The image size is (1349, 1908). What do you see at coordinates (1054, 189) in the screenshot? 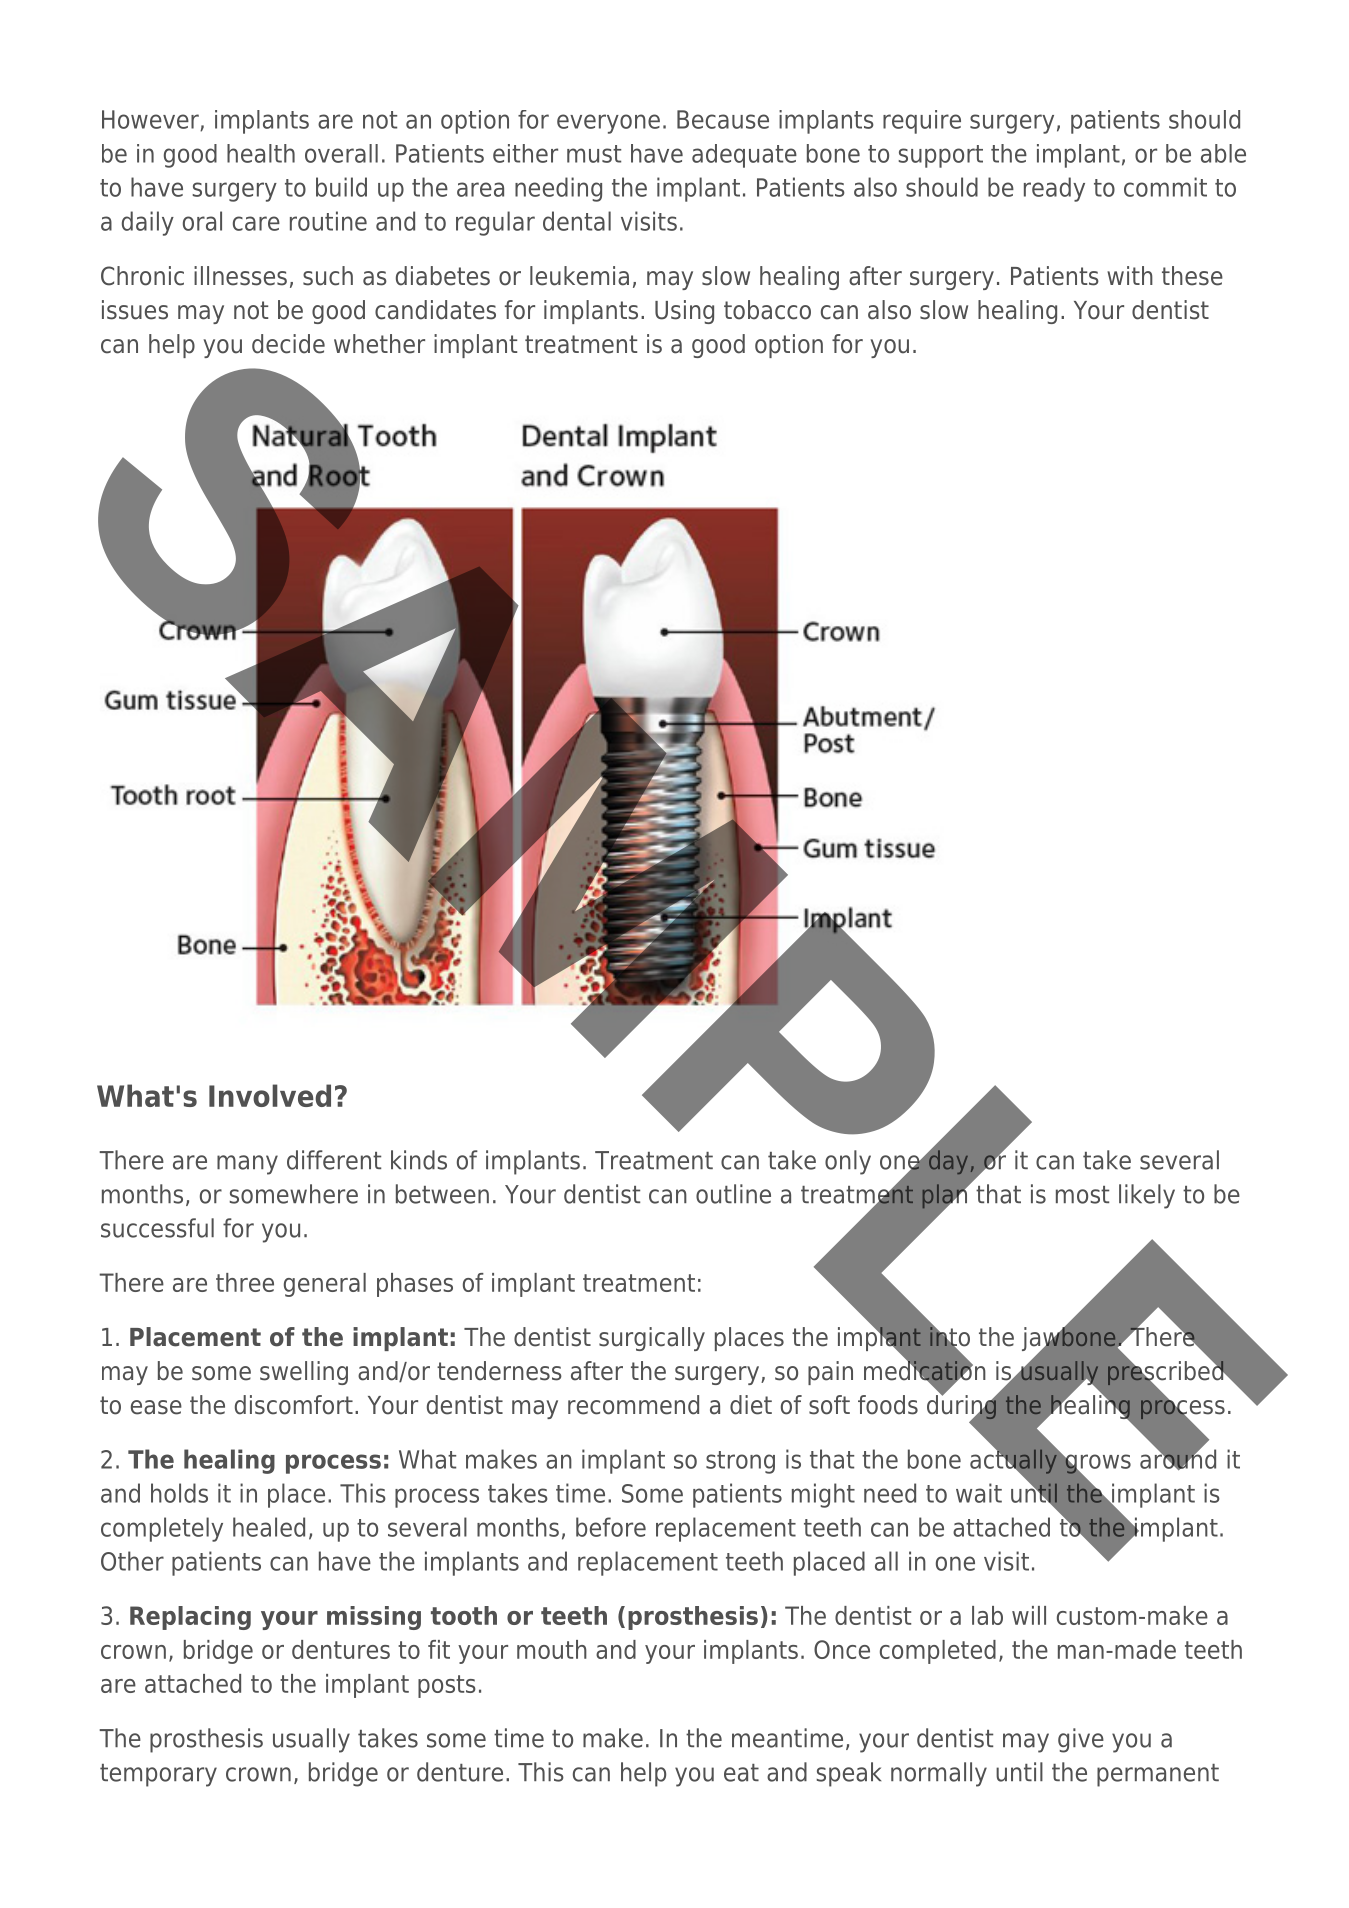
I see `ready` at bounding box center [1054, 189].
